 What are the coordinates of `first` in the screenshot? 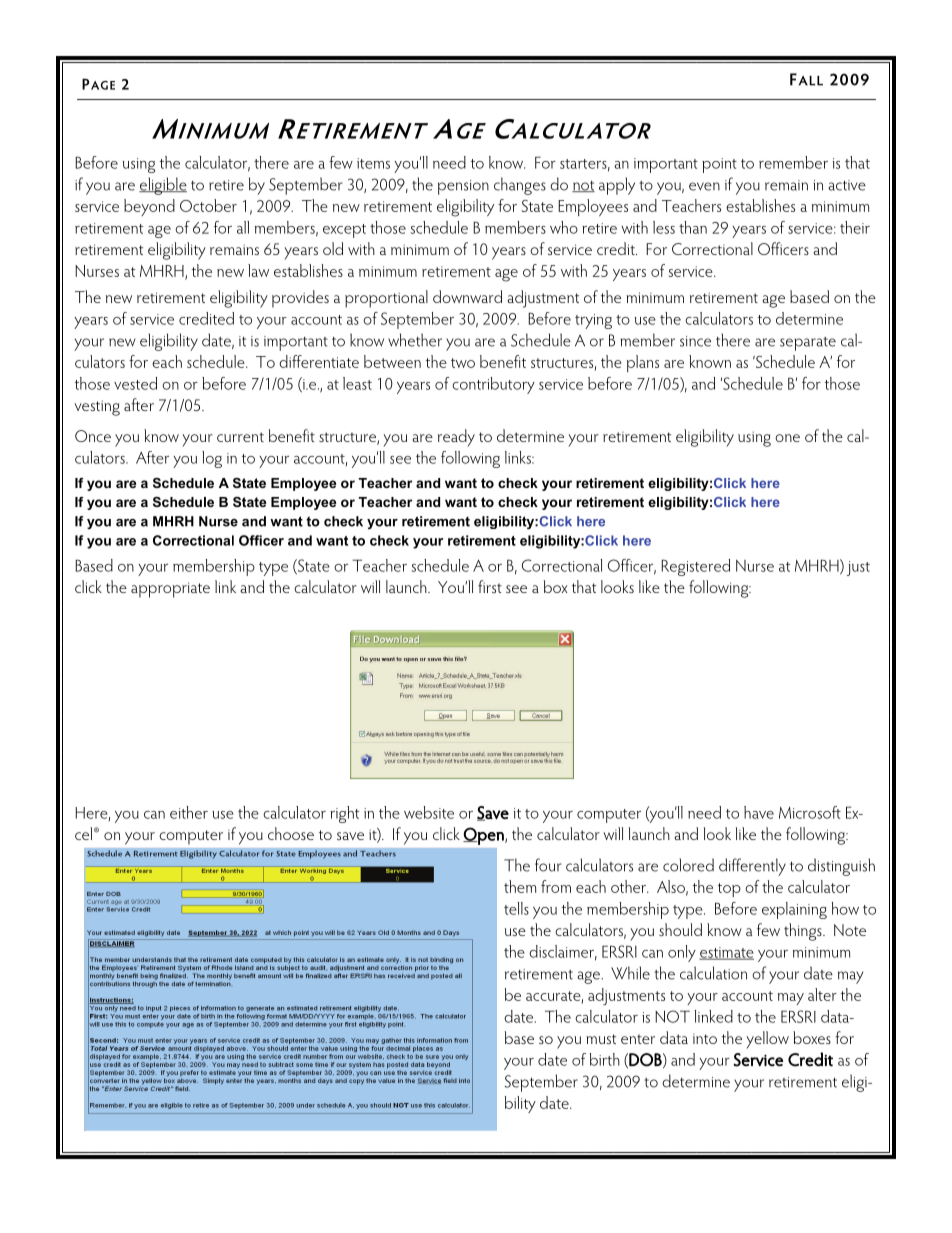 It's located at (490, 586).
